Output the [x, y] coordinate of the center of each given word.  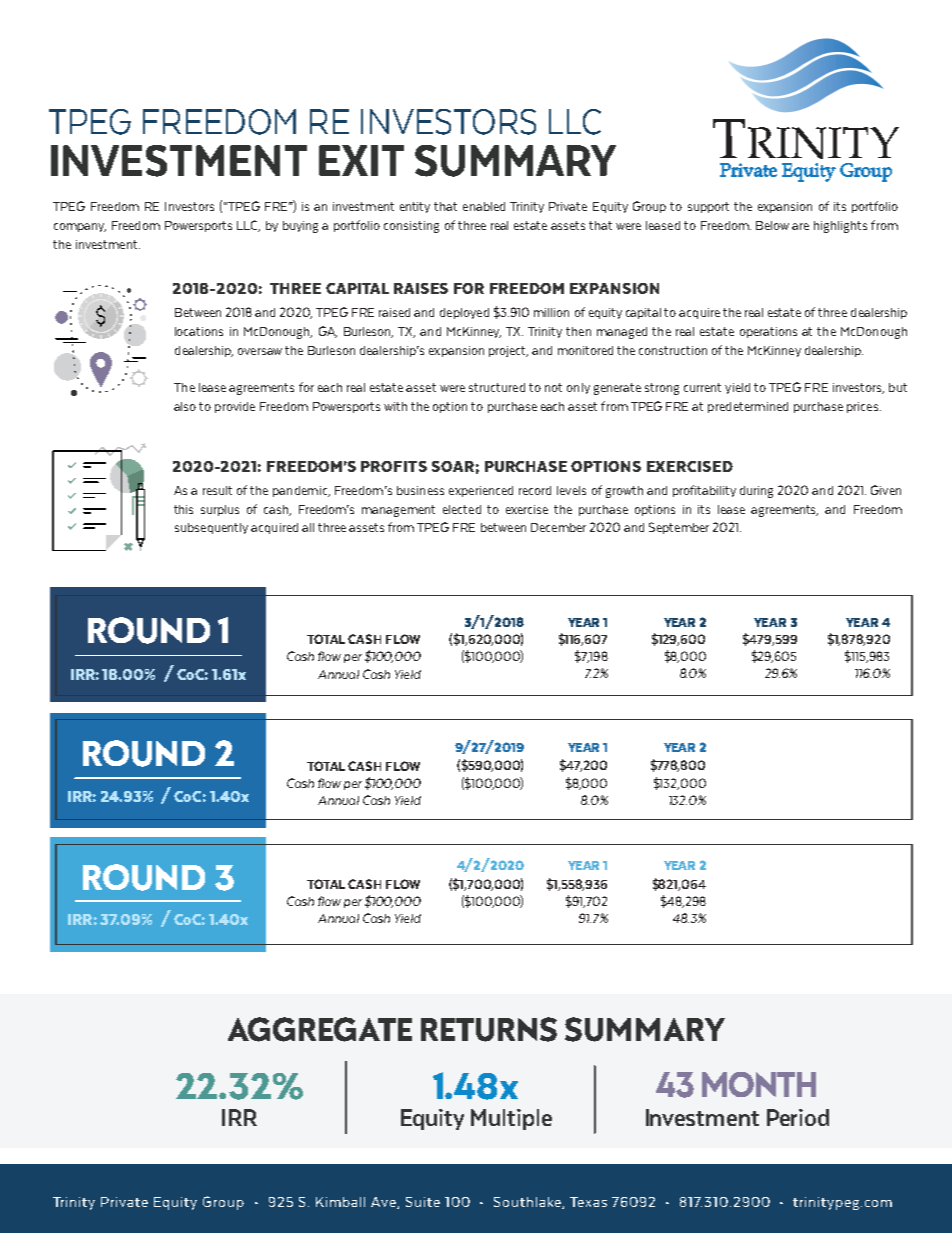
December [558, 527]
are [800, 226]
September [679, 528]
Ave [384, 1203]
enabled [484, 206]
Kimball [340, 1202]
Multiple [511, 1119]
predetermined [748, 407]
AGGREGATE [320, 1029]
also [185, 406]
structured [497, 387]
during [756, 492]
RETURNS [489, 1029]
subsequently [211, 528]
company [80, 227]
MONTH [759, 1084]
